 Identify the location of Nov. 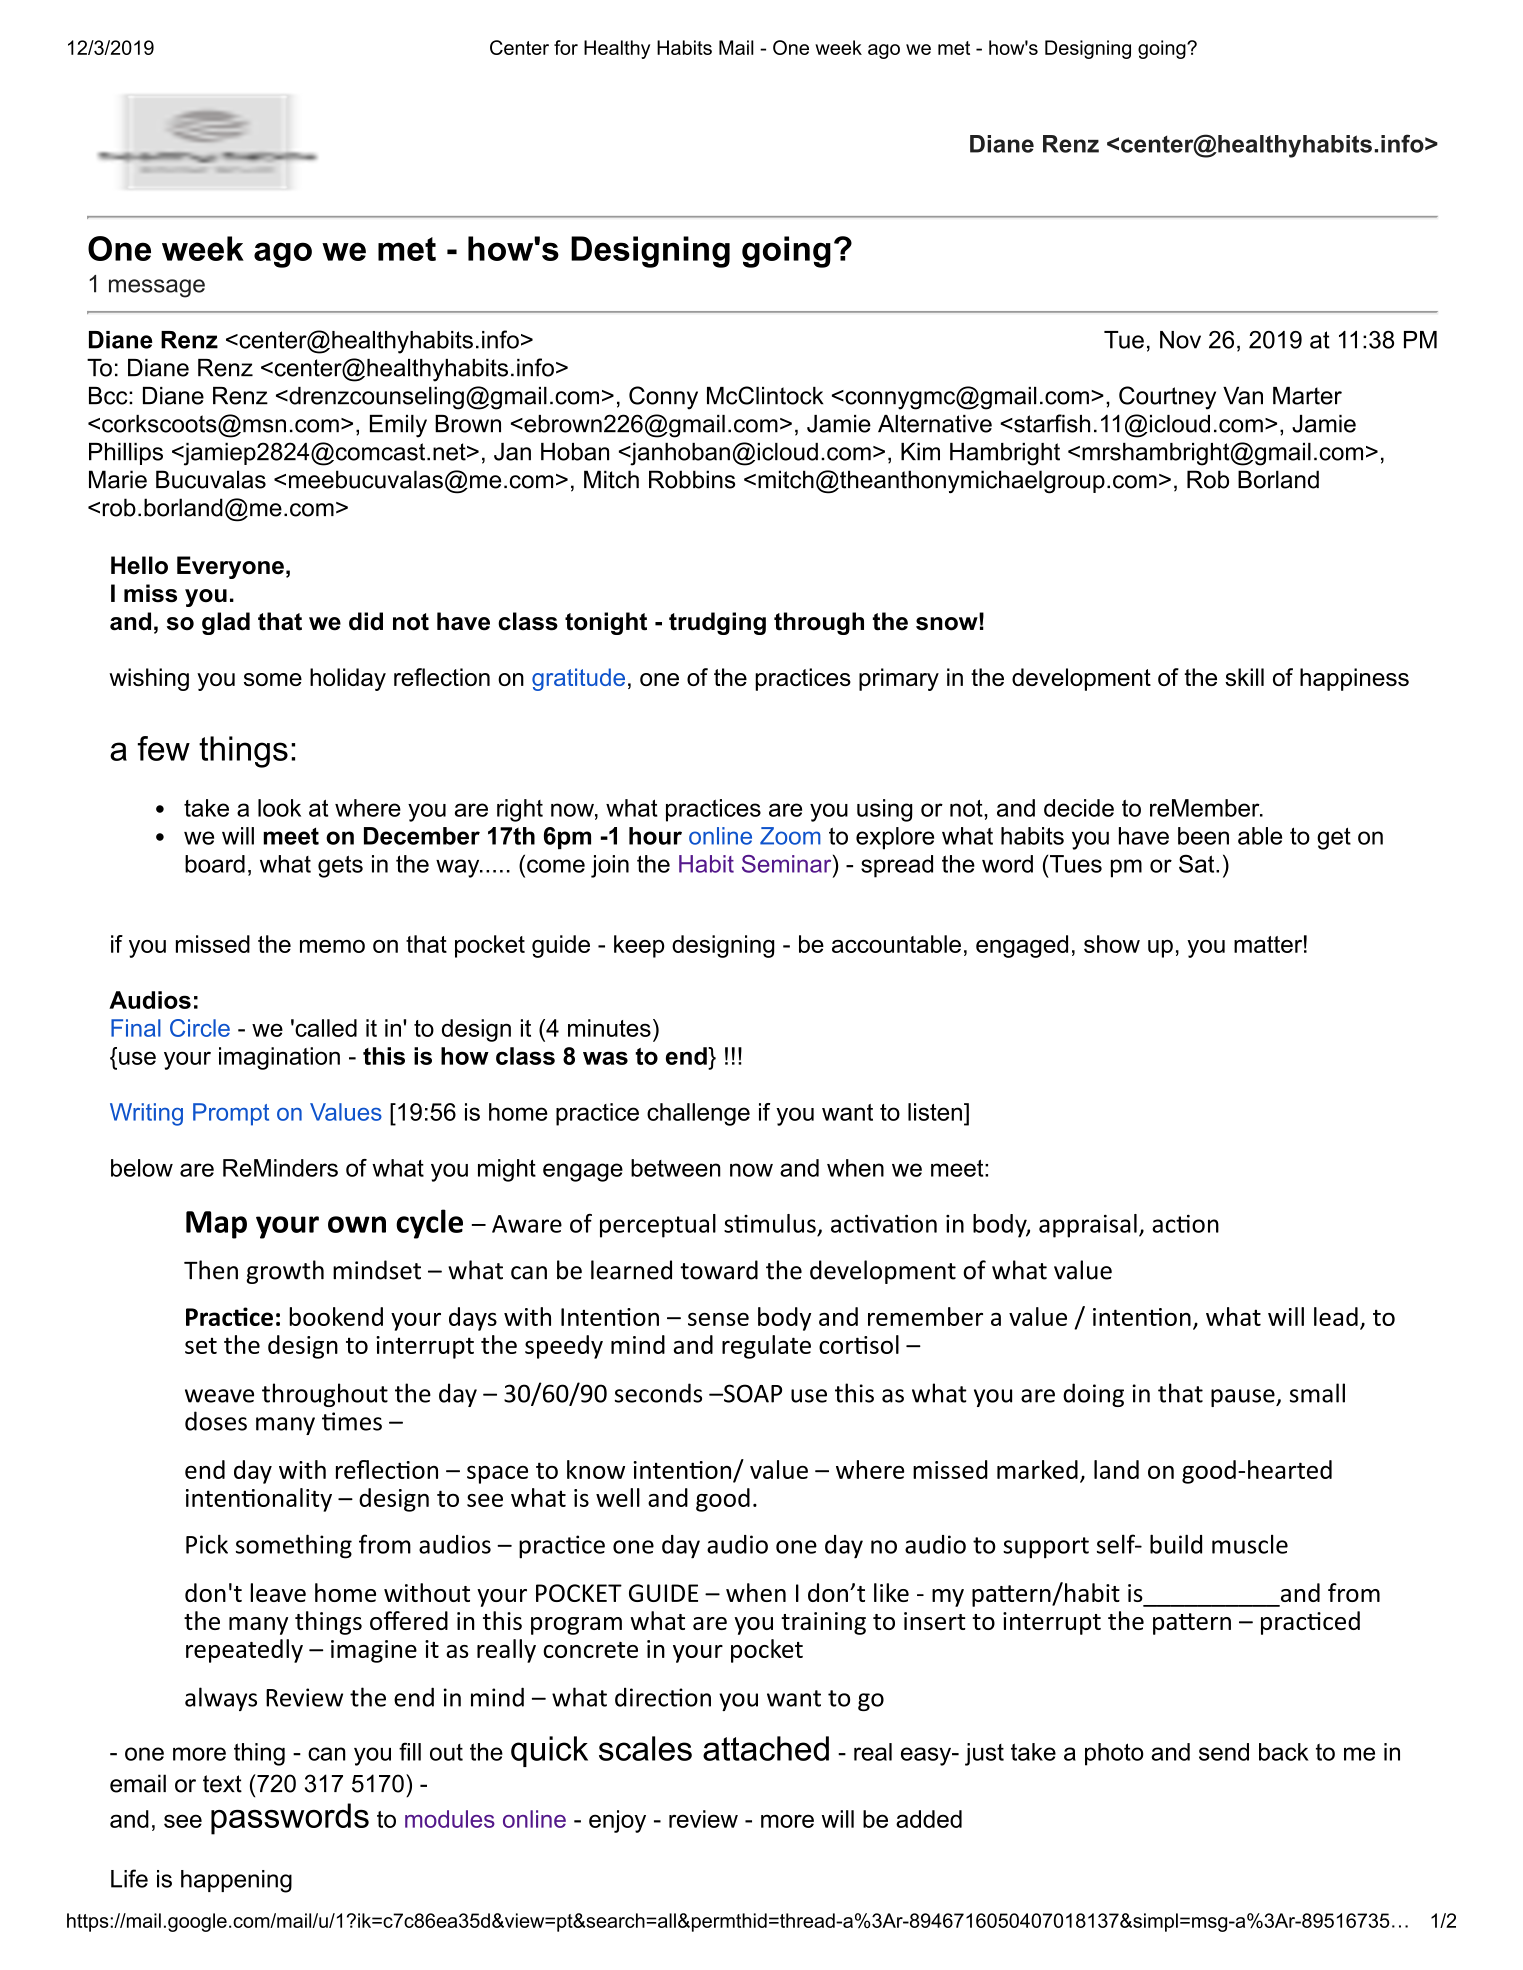
(1180, 340).
